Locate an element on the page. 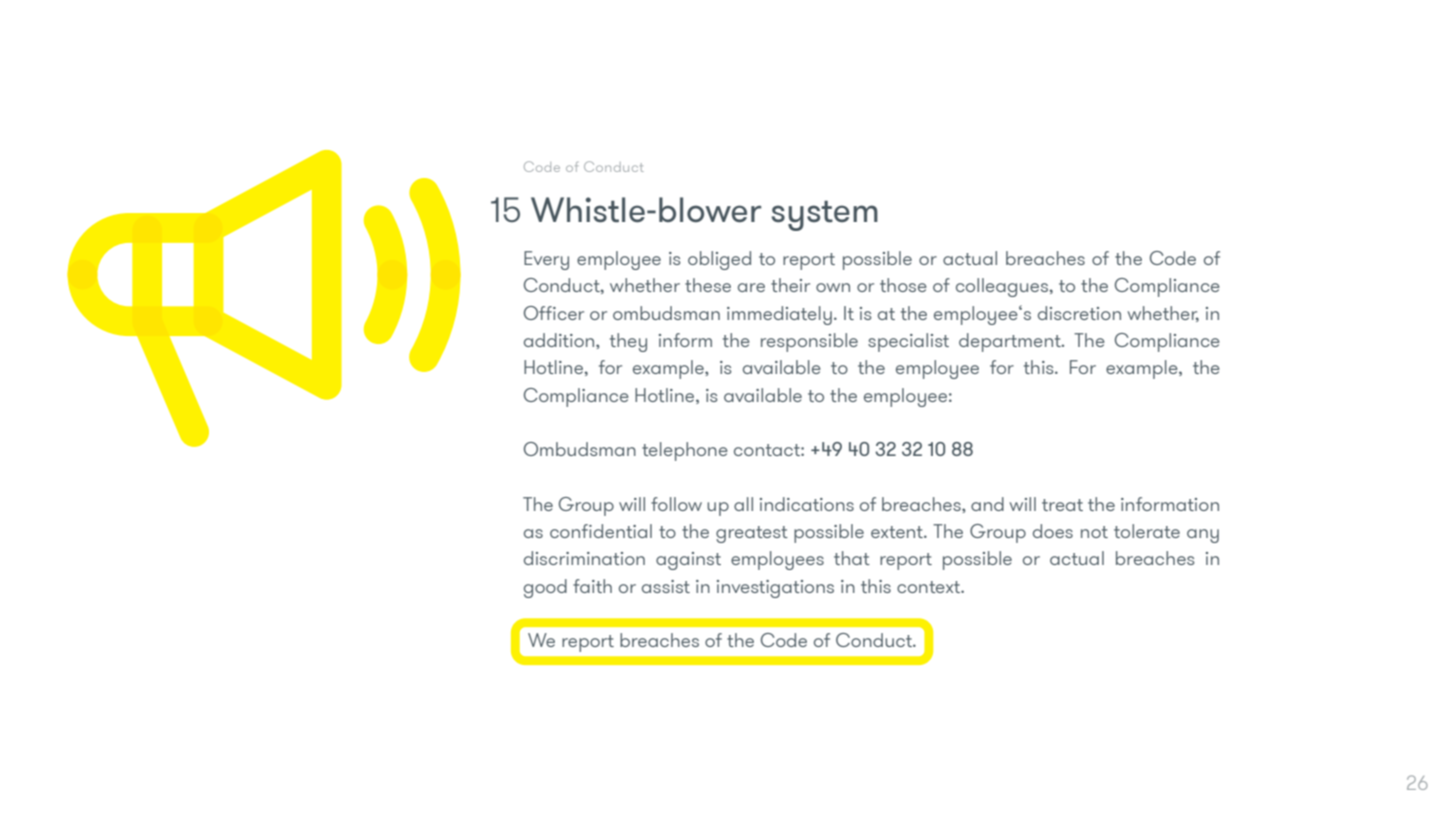 The image size is (1456, 819). faith is located at coordinates (592, 586).
